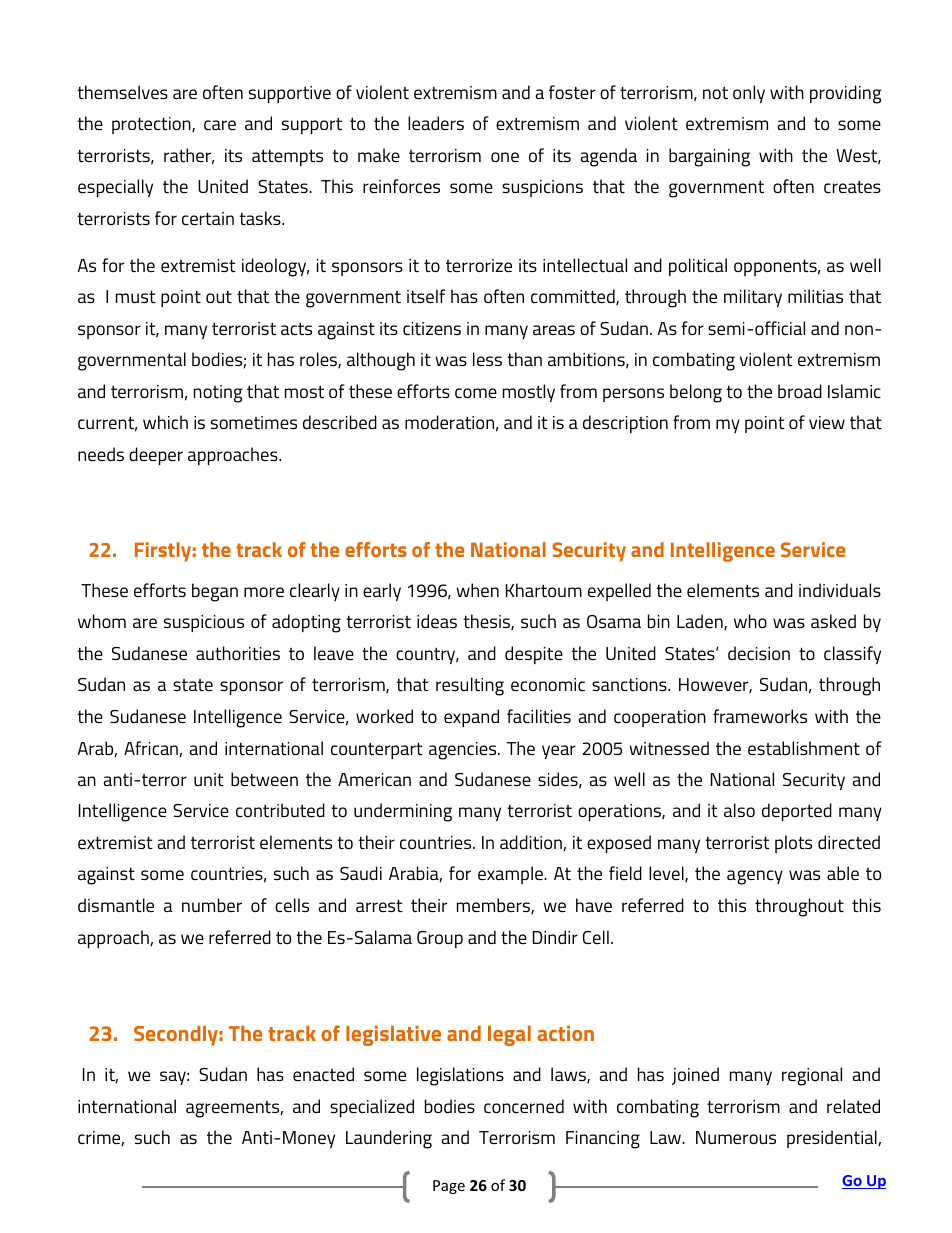 This page has height=1233, width=952. Describe the element at coordinates (220, 125) in the page. I see `care` at that location.
